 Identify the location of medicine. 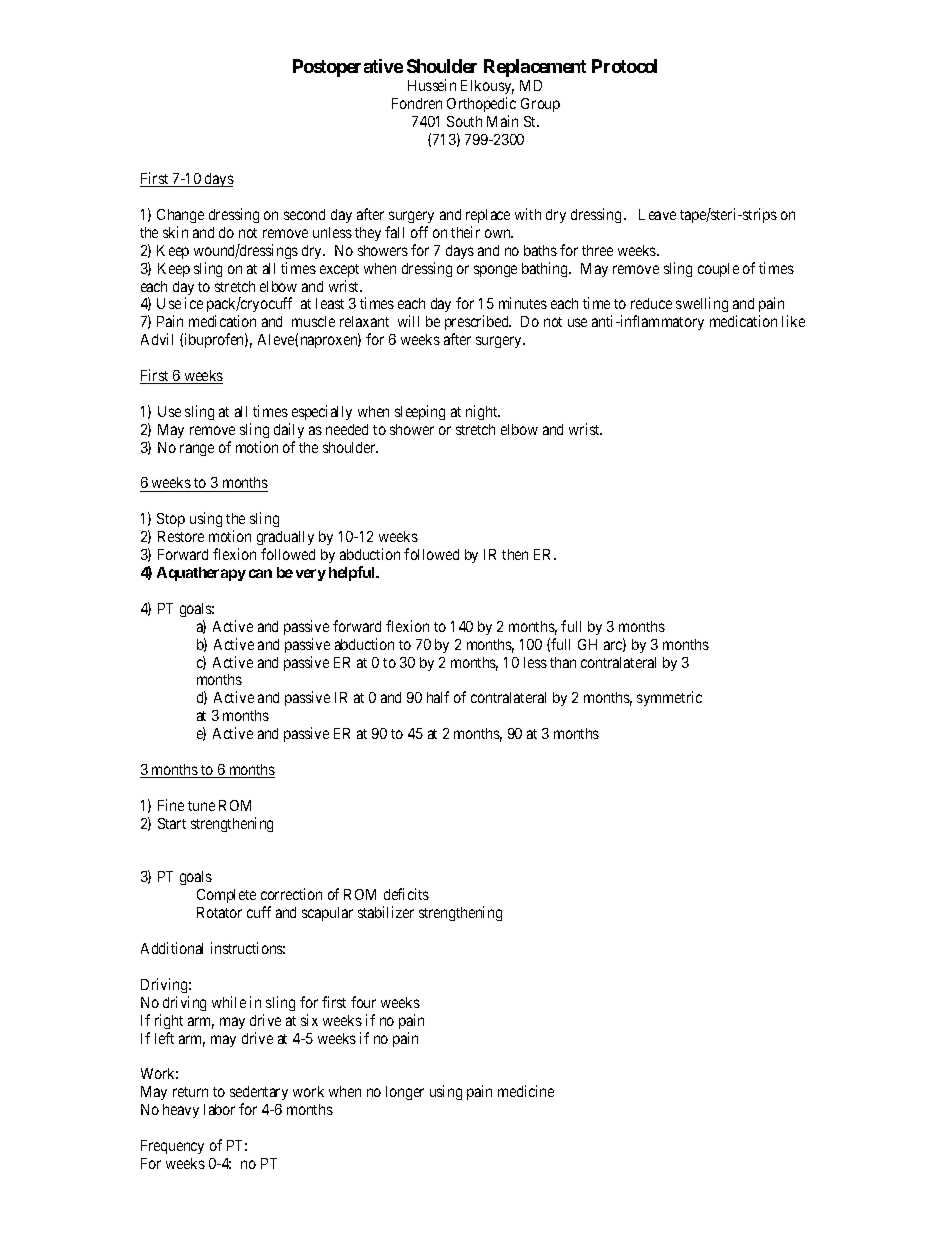
(526, 1091).
